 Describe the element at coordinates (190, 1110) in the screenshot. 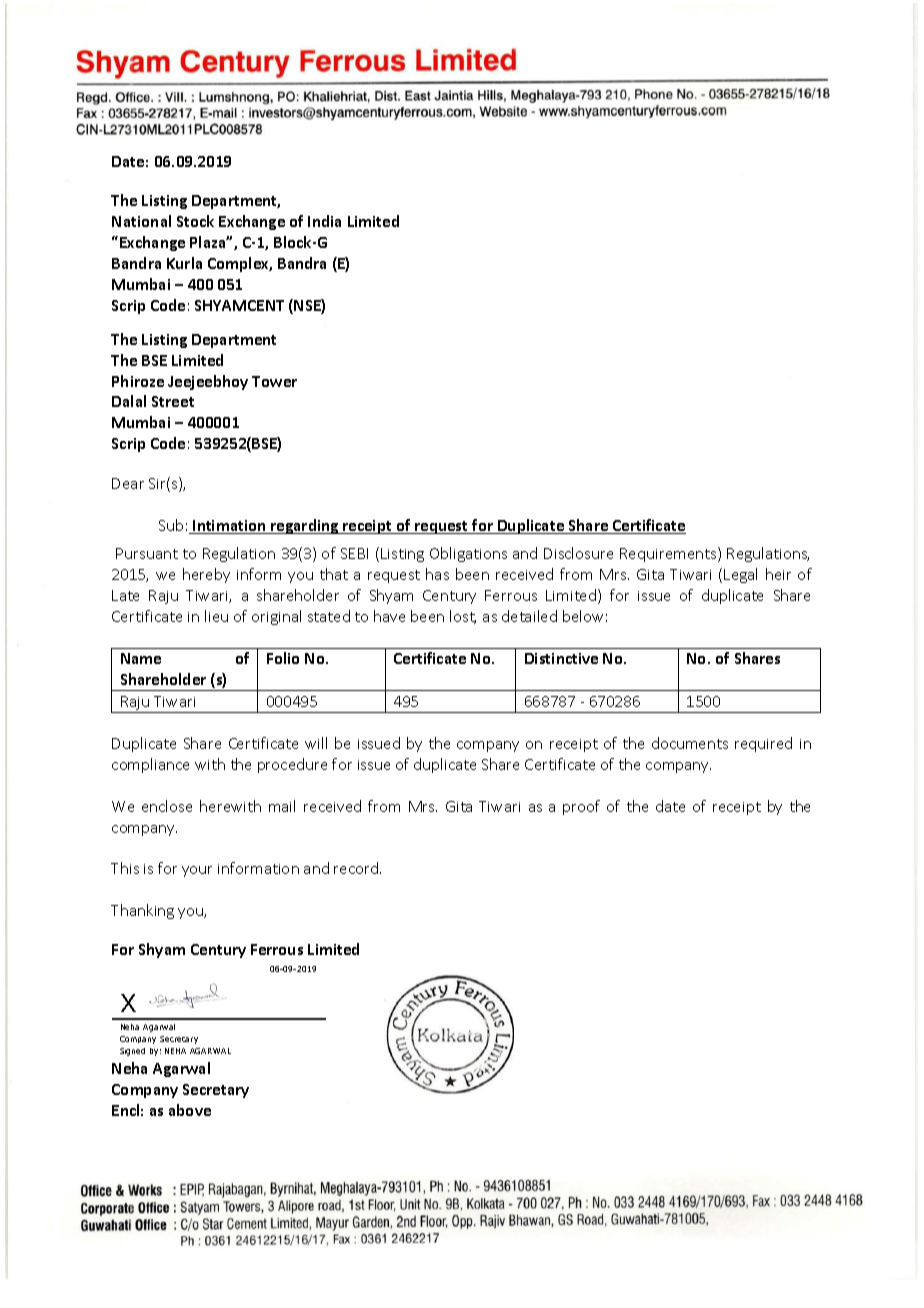

I see `above` at that location.
